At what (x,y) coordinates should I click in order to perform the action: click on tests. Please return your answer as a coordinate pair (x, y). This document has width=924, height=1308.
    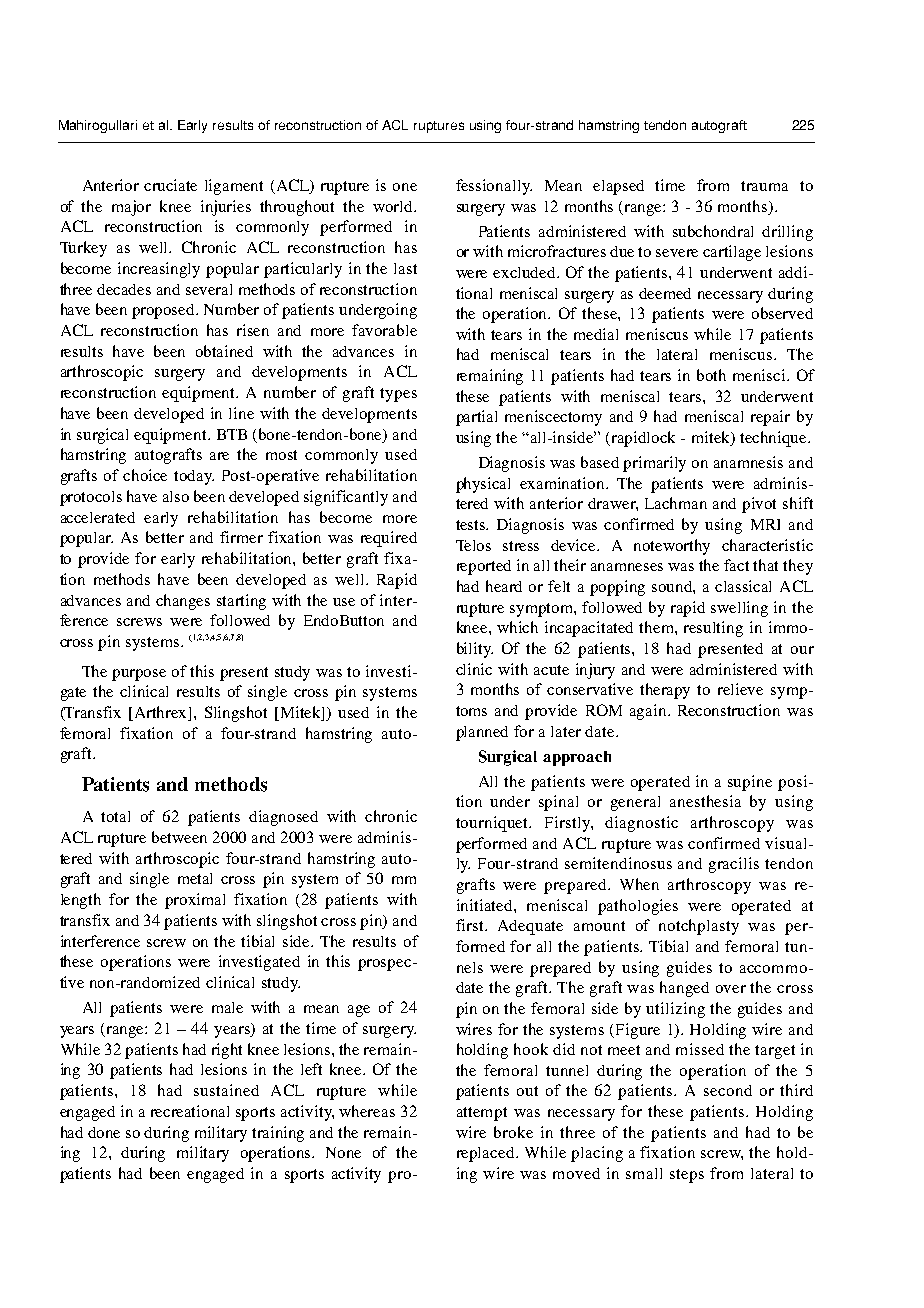
    Looking at the image, I should click on (472, 525).
